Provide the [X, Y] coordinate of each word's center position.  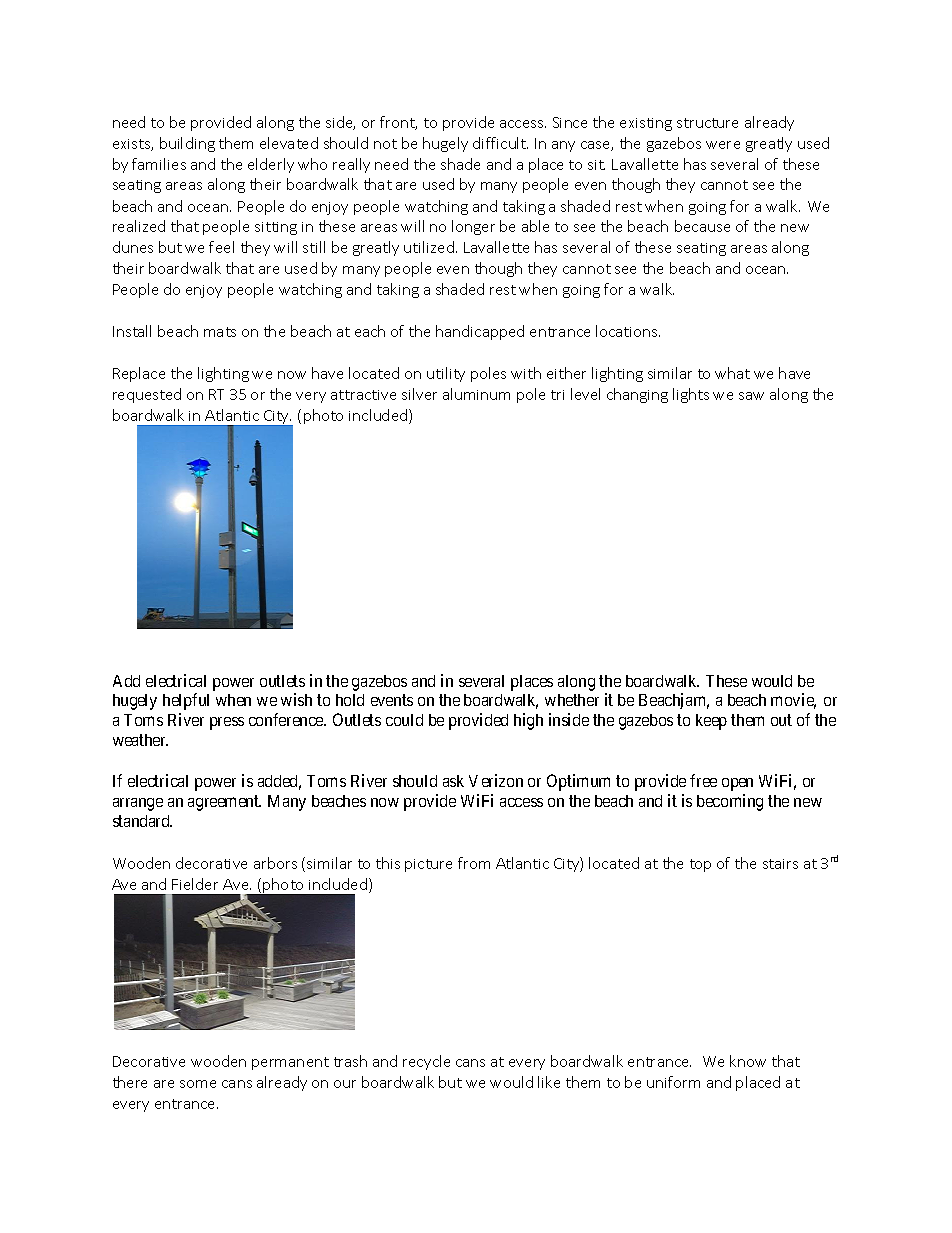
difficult [500, 143]
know [748, 1061]
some [198, 1084]
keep [711, 722]
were [723, 145]
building [187, 144]
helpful [186, 701]
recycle [426, 1062]
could [404, 720]
